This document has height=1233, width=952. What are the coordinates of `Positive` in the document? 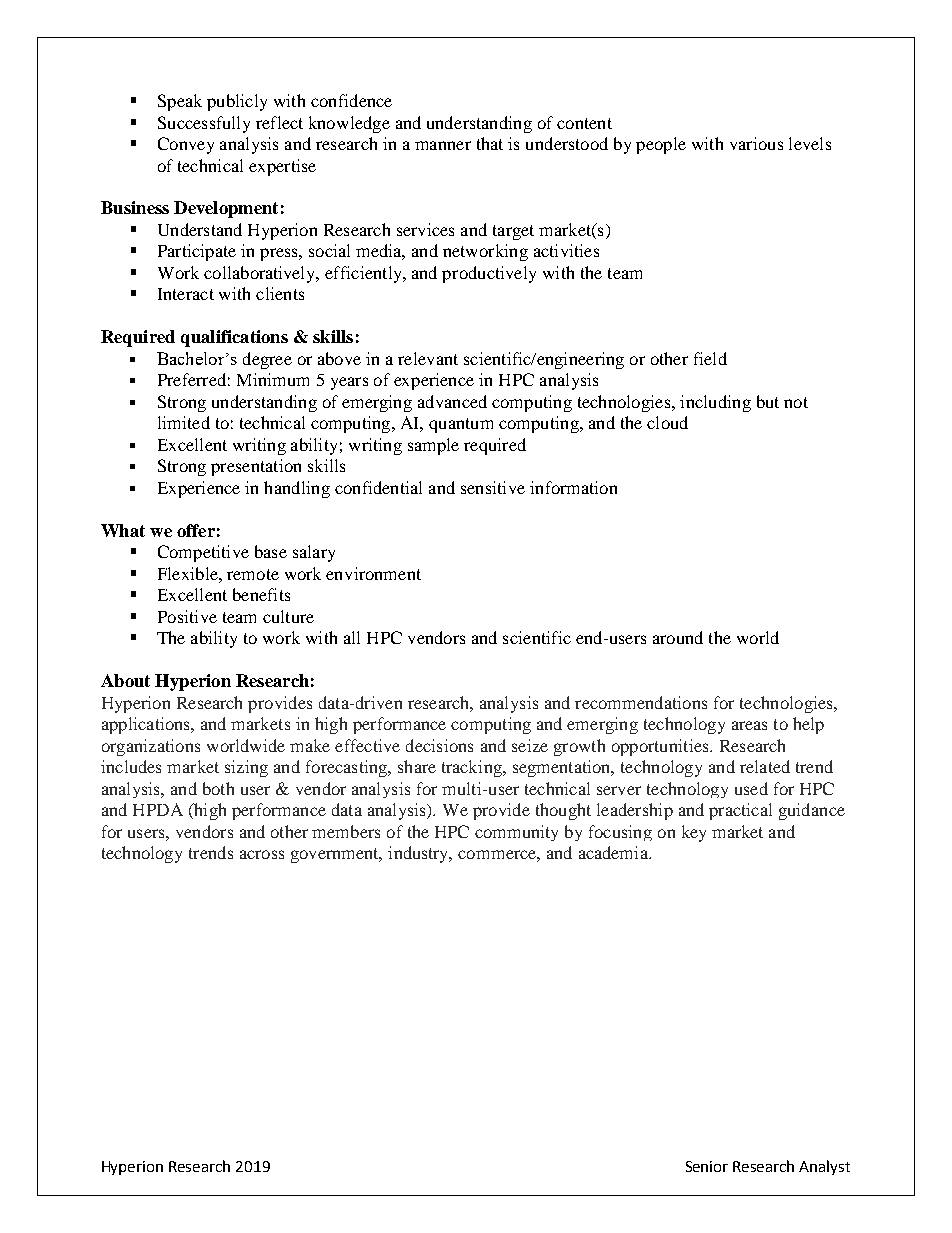 It's located at (187, 616).
